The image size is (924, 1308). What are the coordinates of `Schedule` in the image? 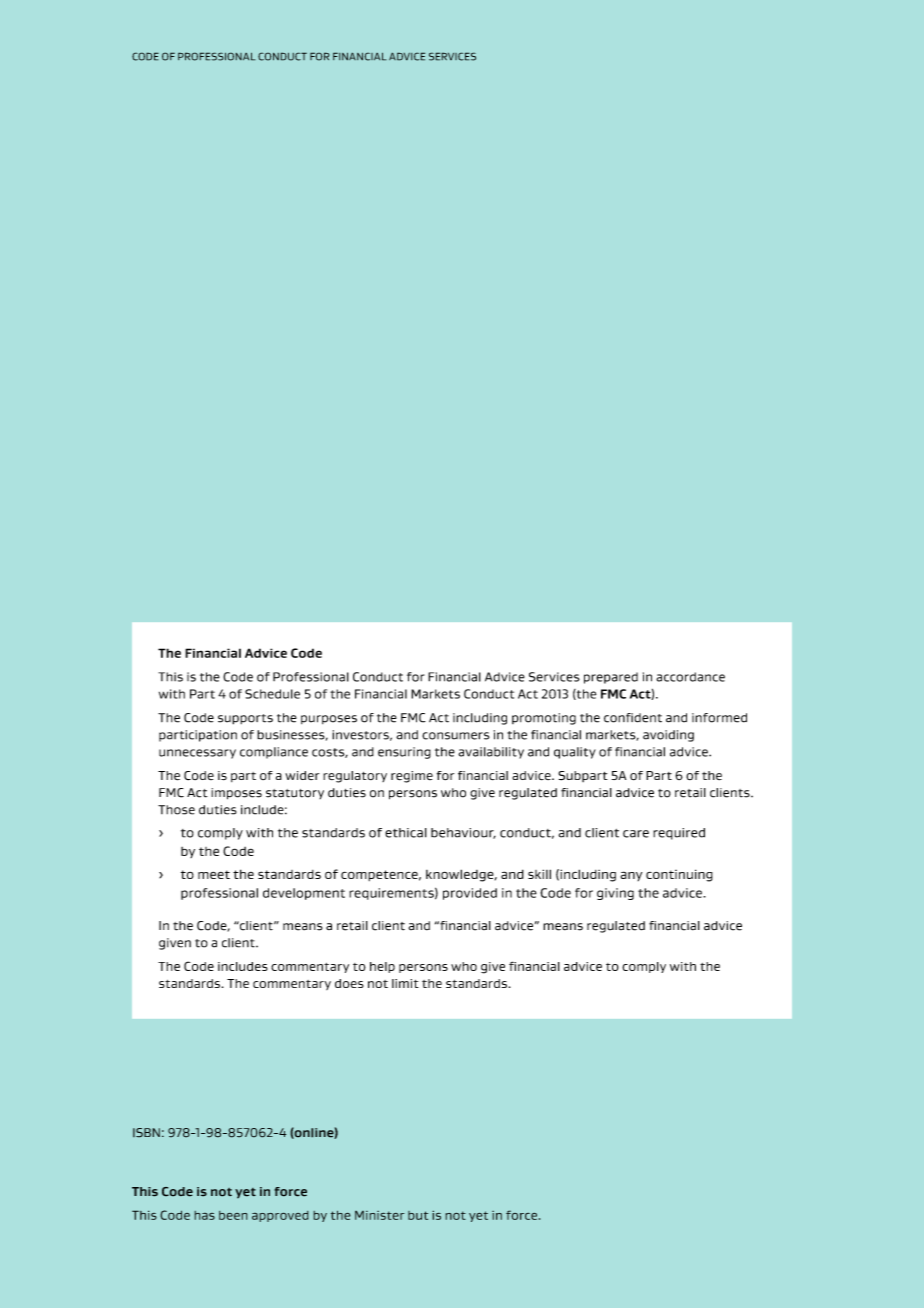 It's located at (272, 694).
